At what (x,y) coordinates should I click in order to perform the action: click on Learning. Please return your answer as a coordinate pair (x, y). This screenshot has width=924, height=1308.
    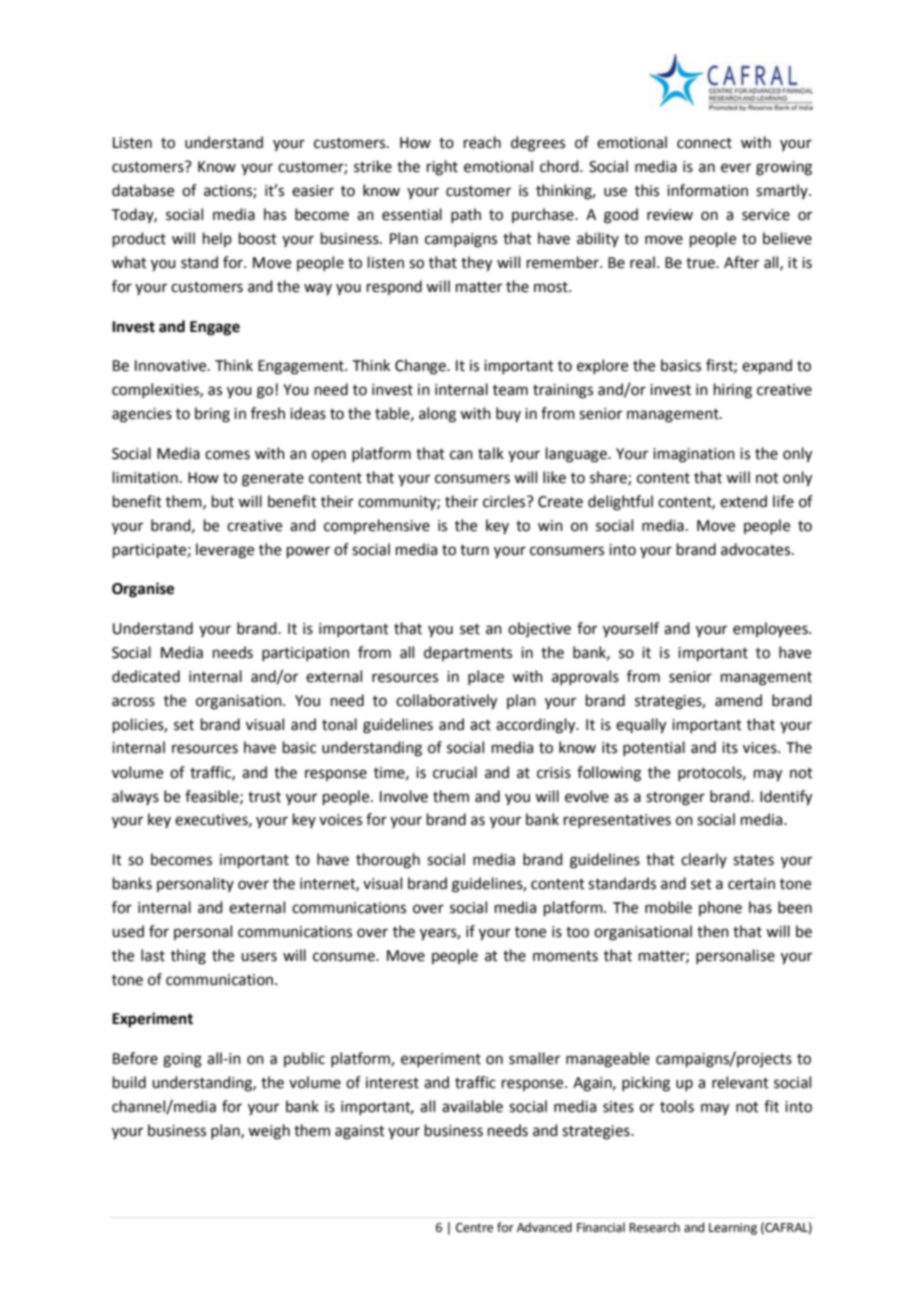
    Looking at the image, I should click on (733, 1229).
